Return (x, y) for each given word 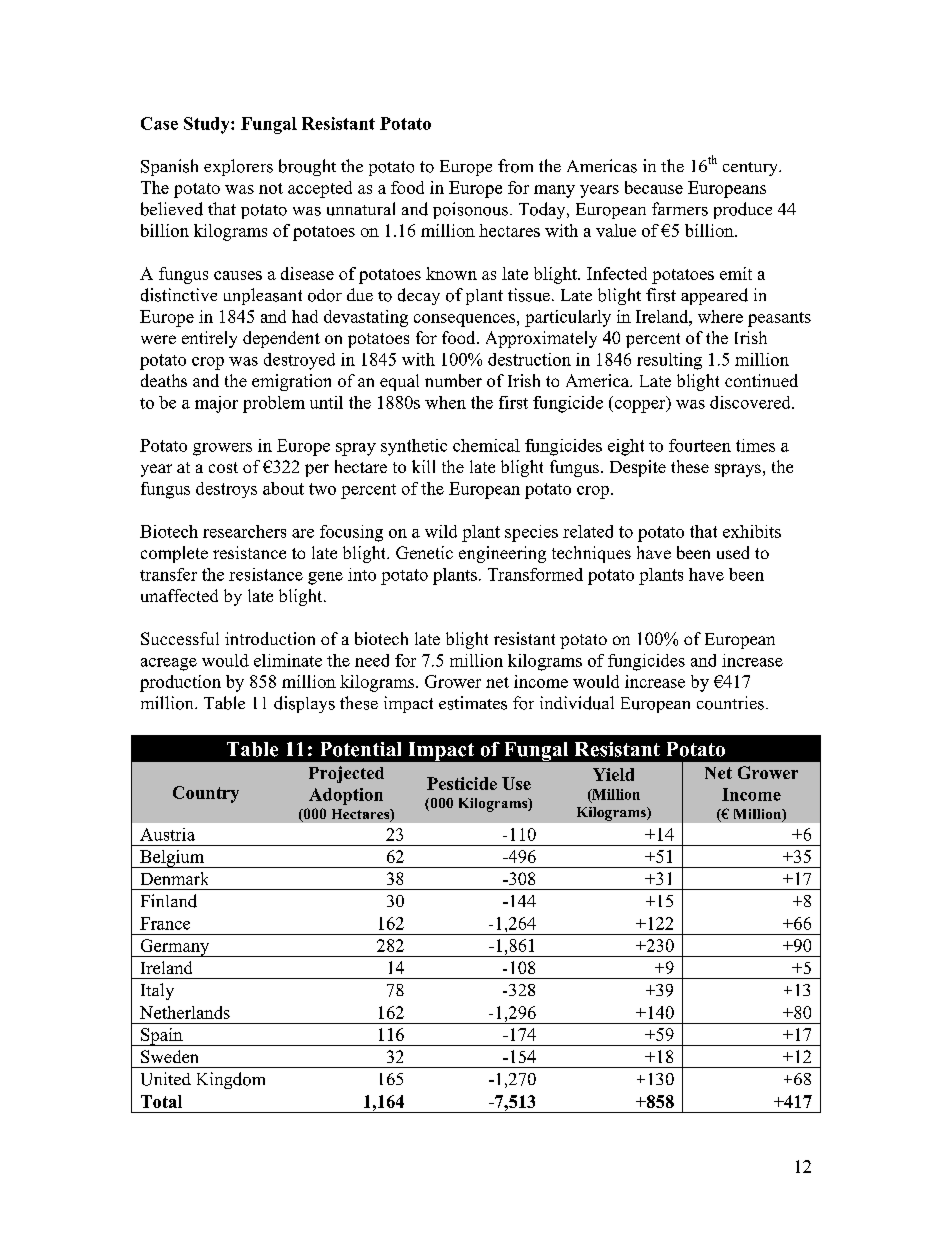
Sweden (169, 1056)
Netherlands (185, 1012)
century (751, 169)
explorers (238, 167)
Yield (613, 774)
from (515, 166)
